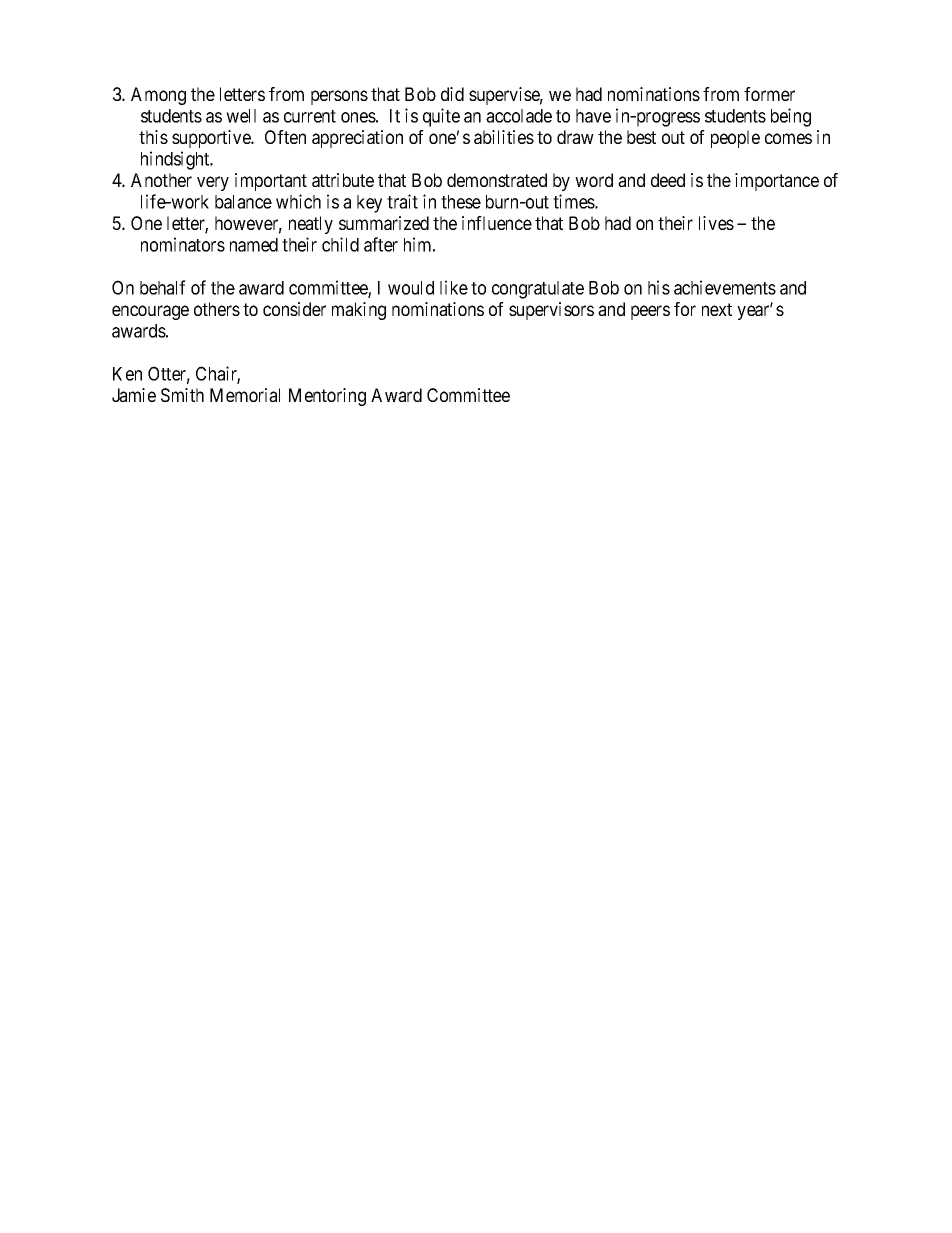 The image size is (952, 1233). I want to click on achievements, so click(725, 287).
